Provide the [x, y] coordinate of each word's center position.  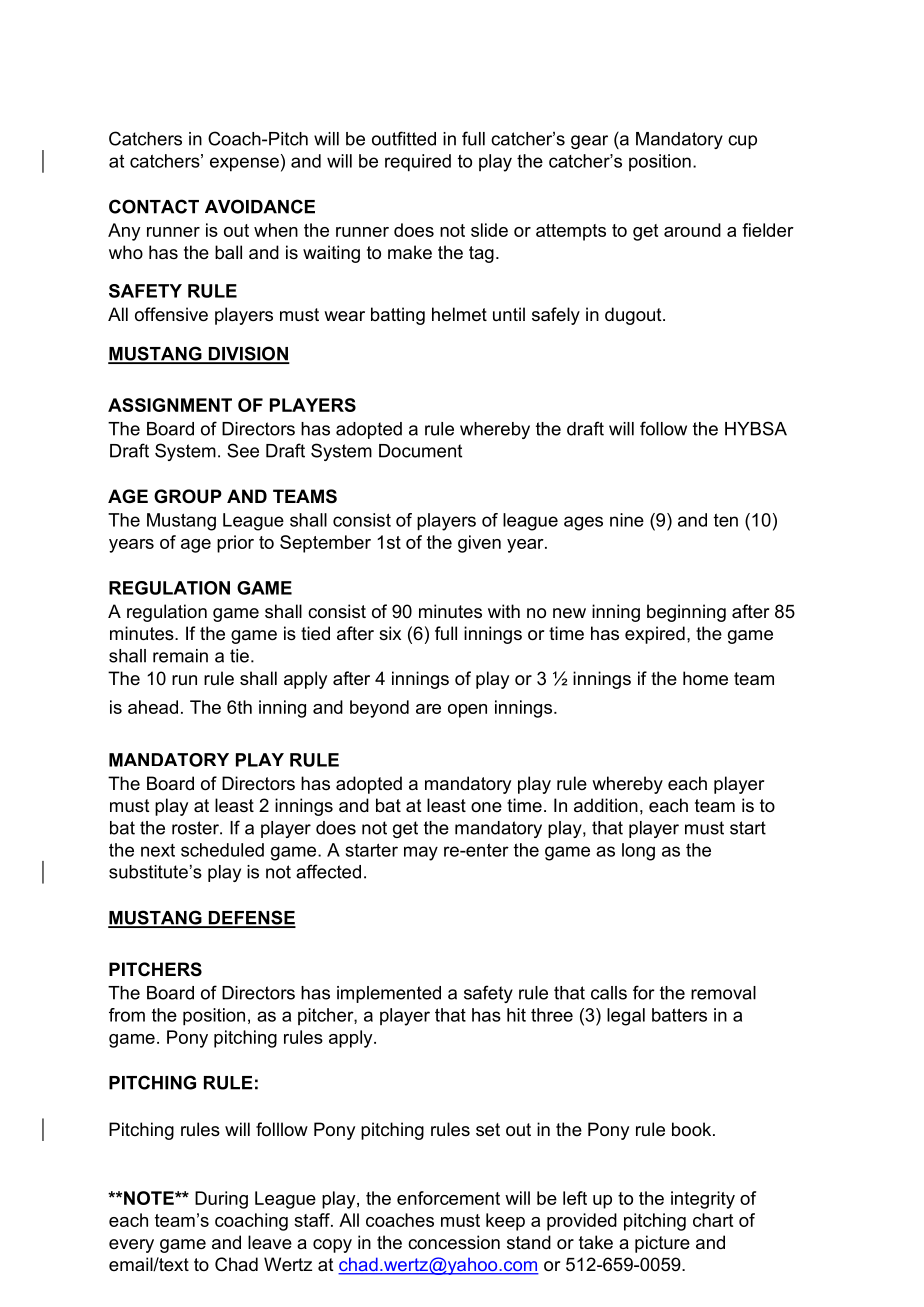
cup [742, 142]
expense [244, 164]
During [221, 1200]
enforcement [448, 1198]
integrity [703, 1200]
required [418, 163]
